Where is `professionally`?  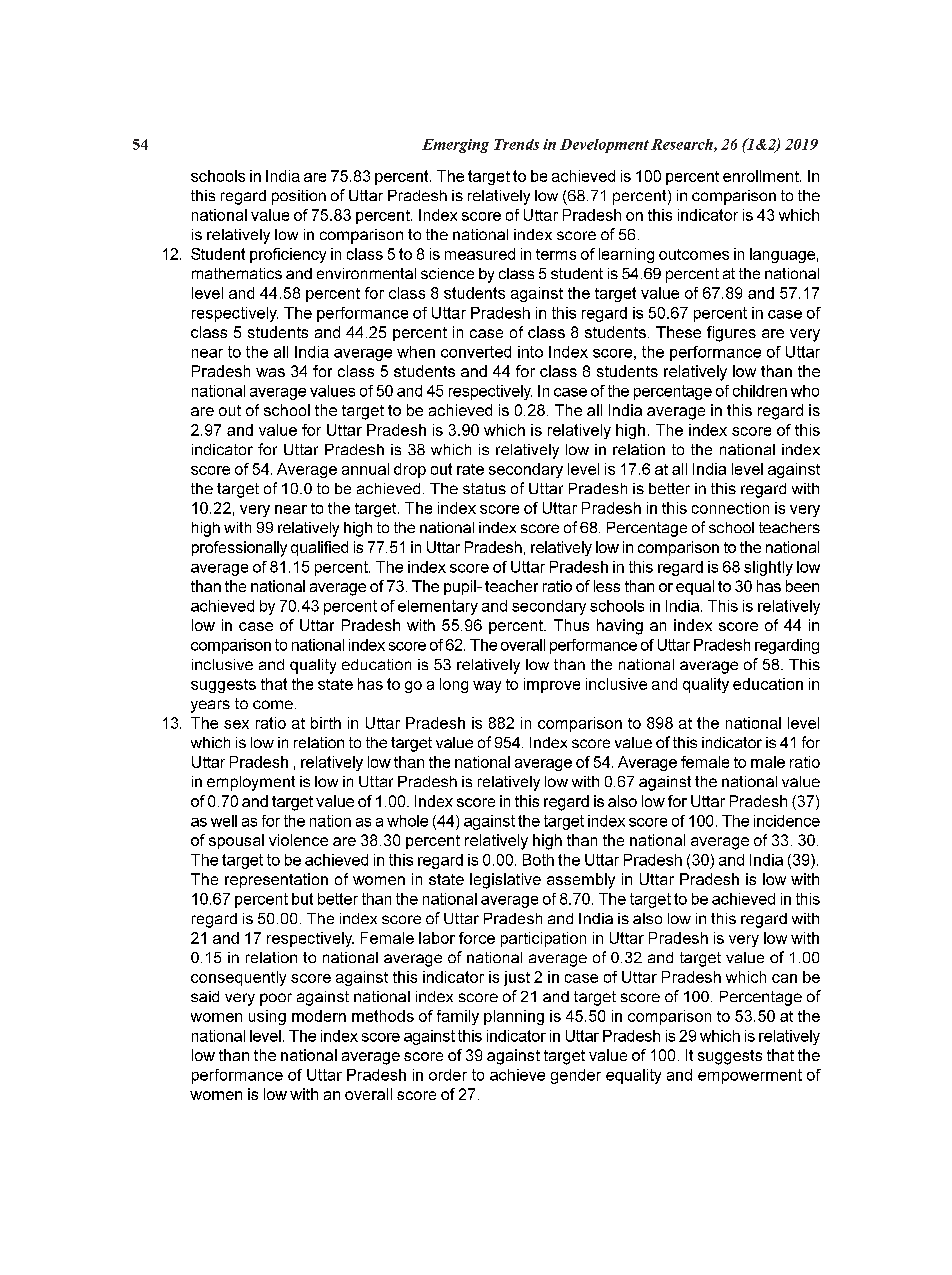
professionally is located at coordinates (239, 549).
